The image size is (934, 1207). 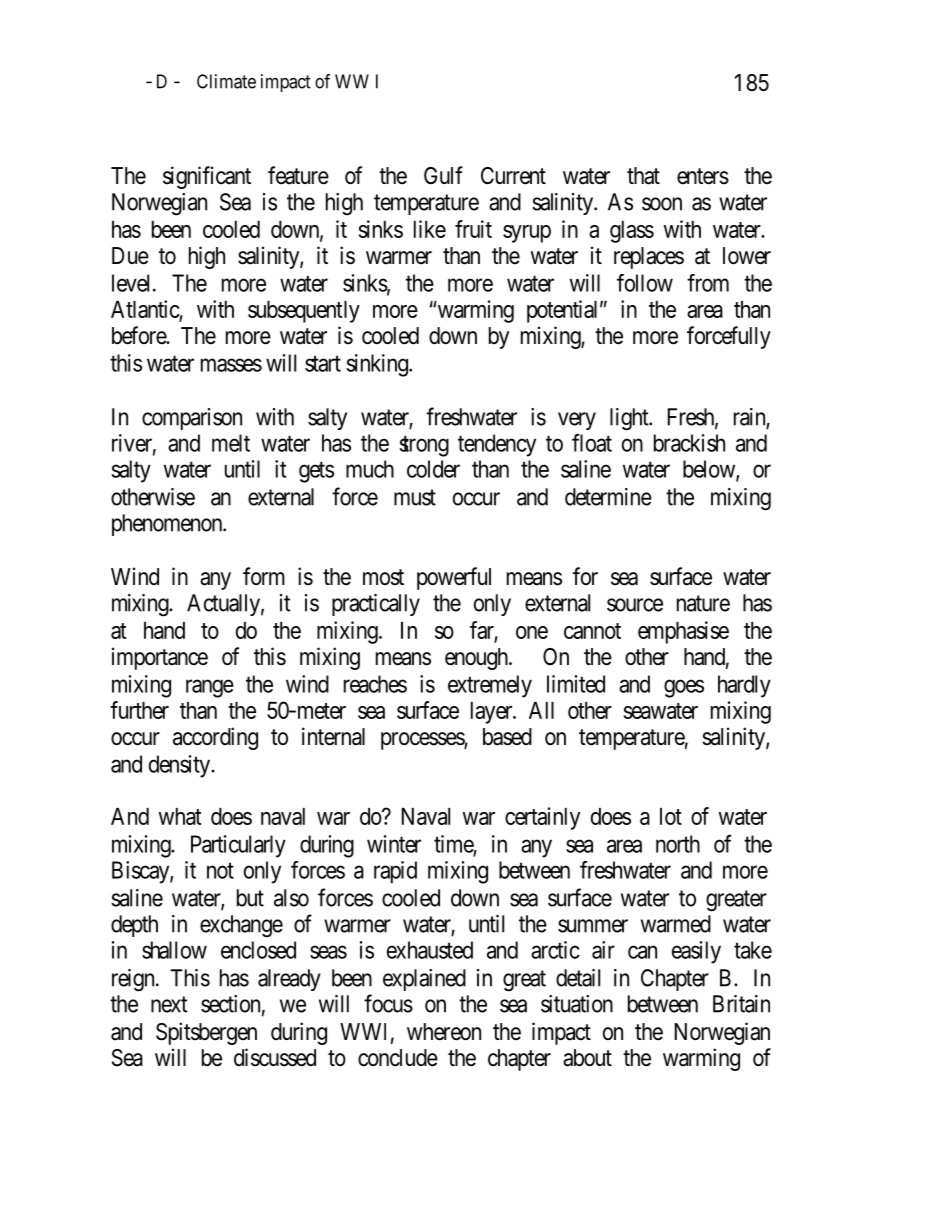 I want to click on next, so click(x=169, y=1004).
